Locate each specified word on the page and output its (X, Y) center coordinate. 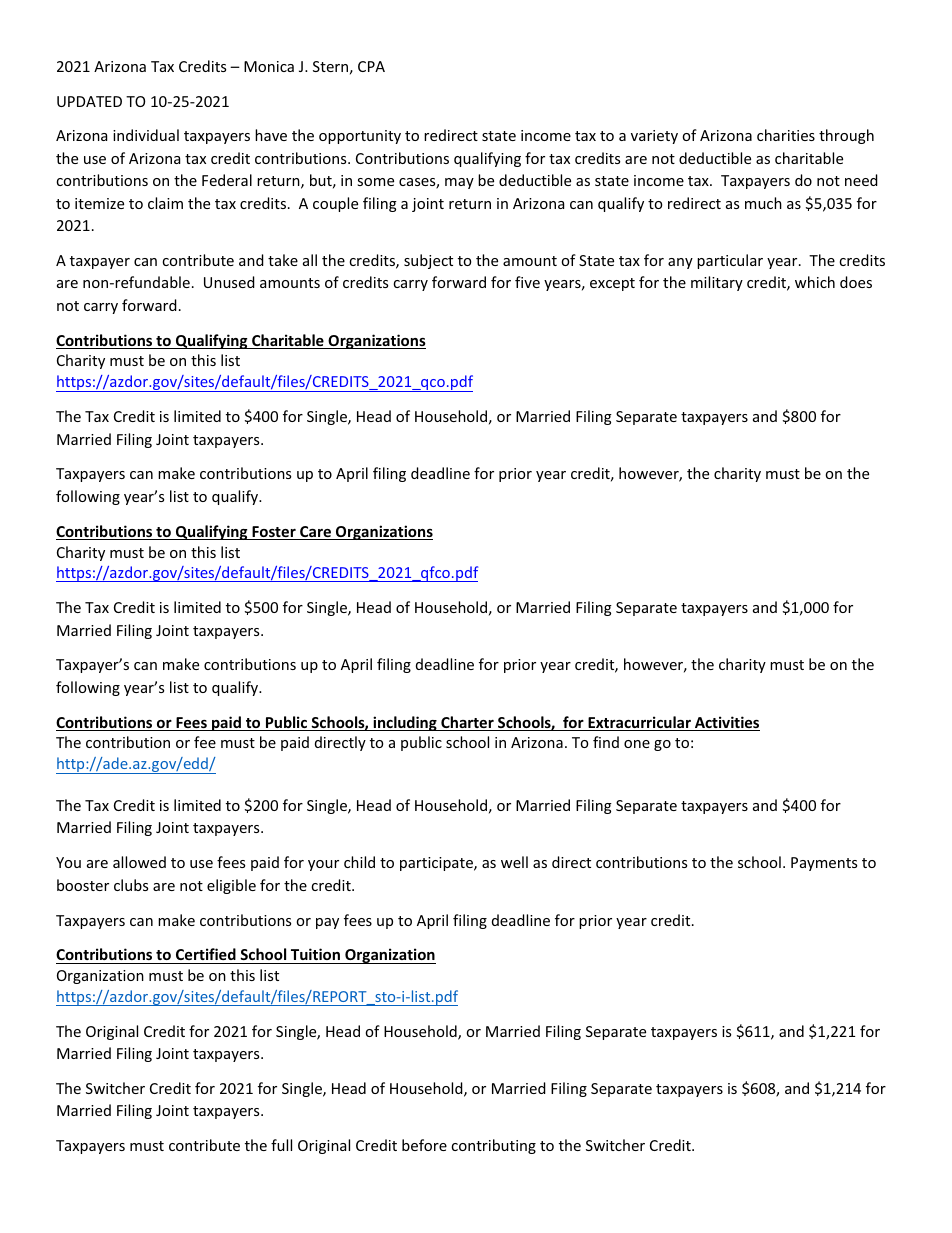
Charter (467, 723)
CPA (371, 66)
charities (786, 135)
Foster (274, 533)
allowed (139, 862)
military (717, 283)
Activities (726, 723)
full (281, 1145)
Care (315, 533)
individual (146, 135)
